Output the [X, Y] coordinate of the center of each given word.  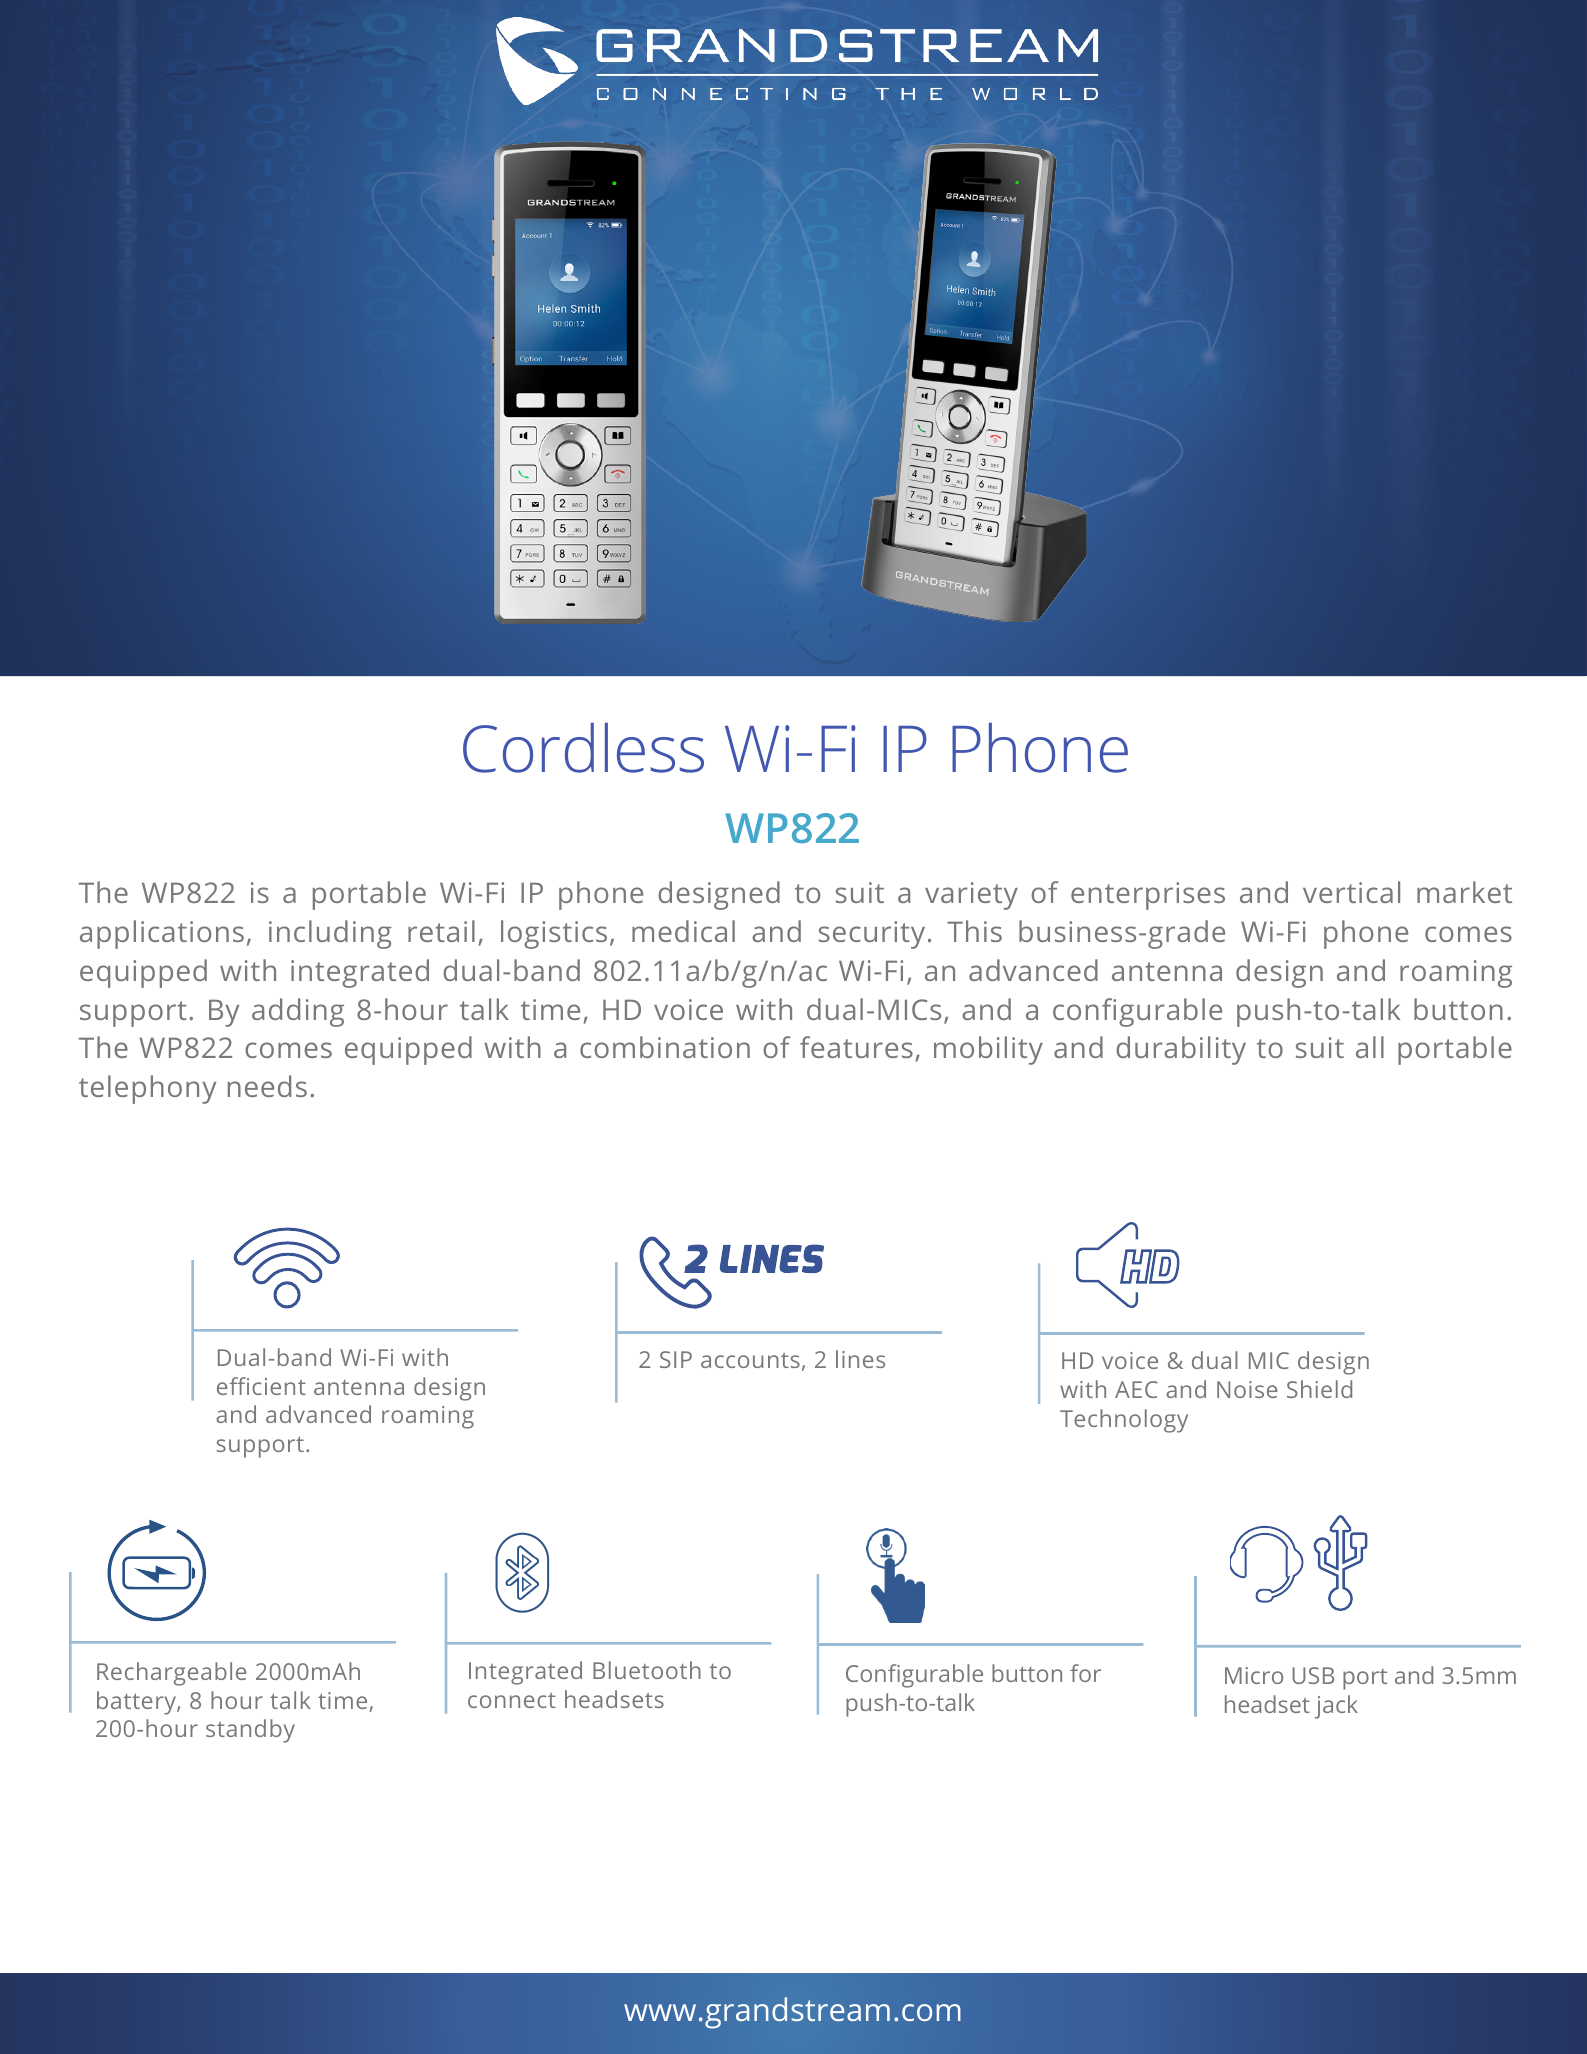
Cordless [583, 748]
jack [1336, 1707]
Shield [1319, 1389]
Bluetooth [647, 1670]
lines [860, 1359]
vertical [1351, 892]
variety [971, 896]
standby [250, 1731]
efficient [261, 1386]
